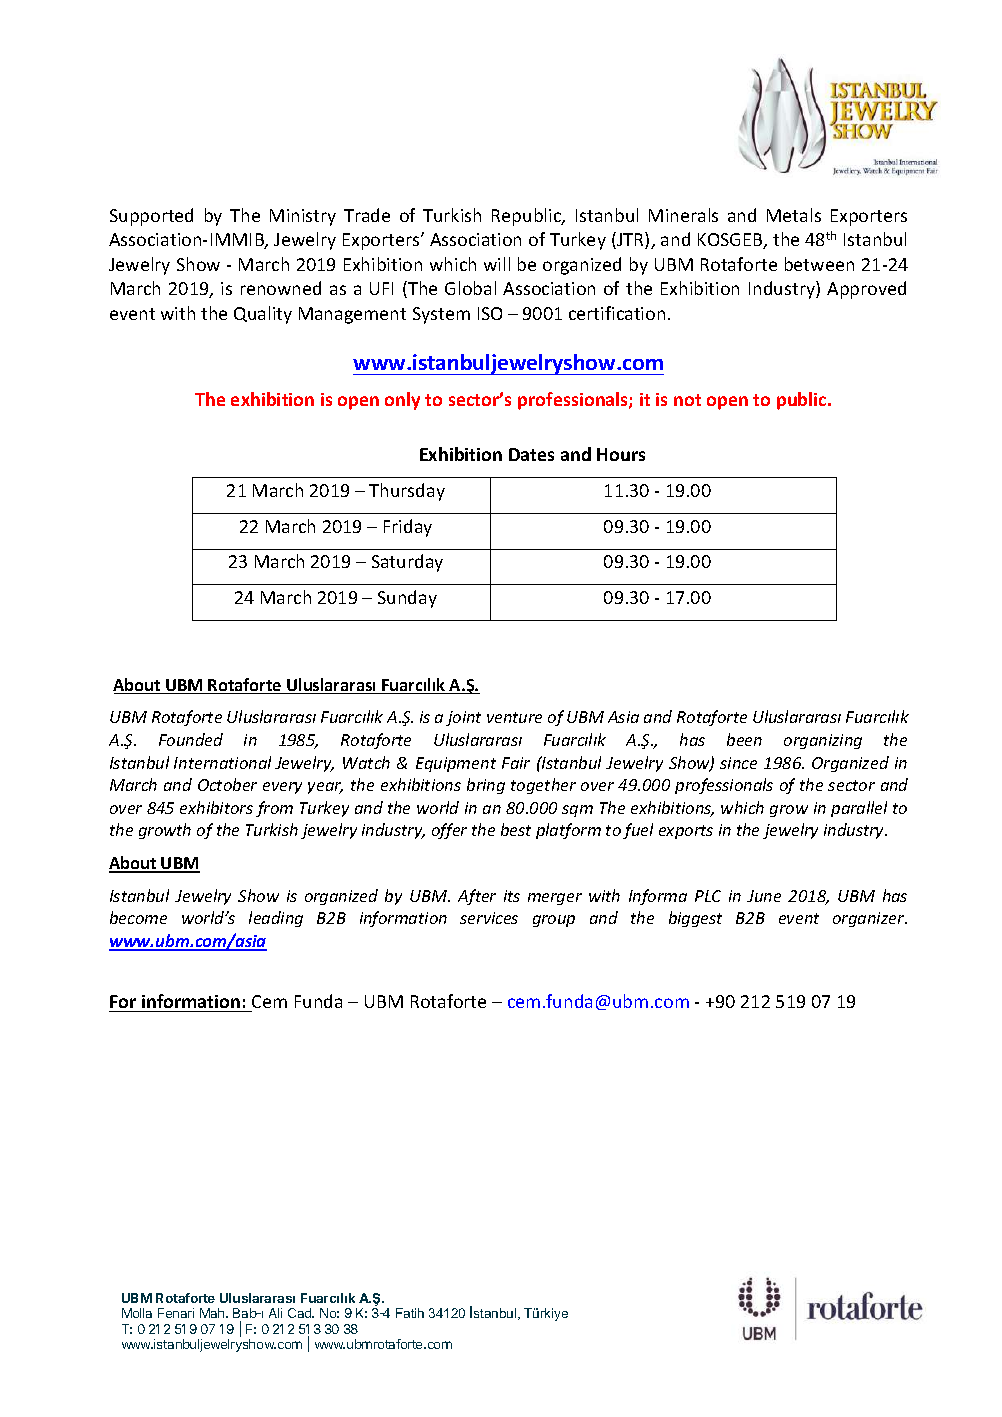 The width and height of the screenshot is (1002, 1417). Describe the element at coordinates (819, 264) in the screenshot. I see `between` at that location.
